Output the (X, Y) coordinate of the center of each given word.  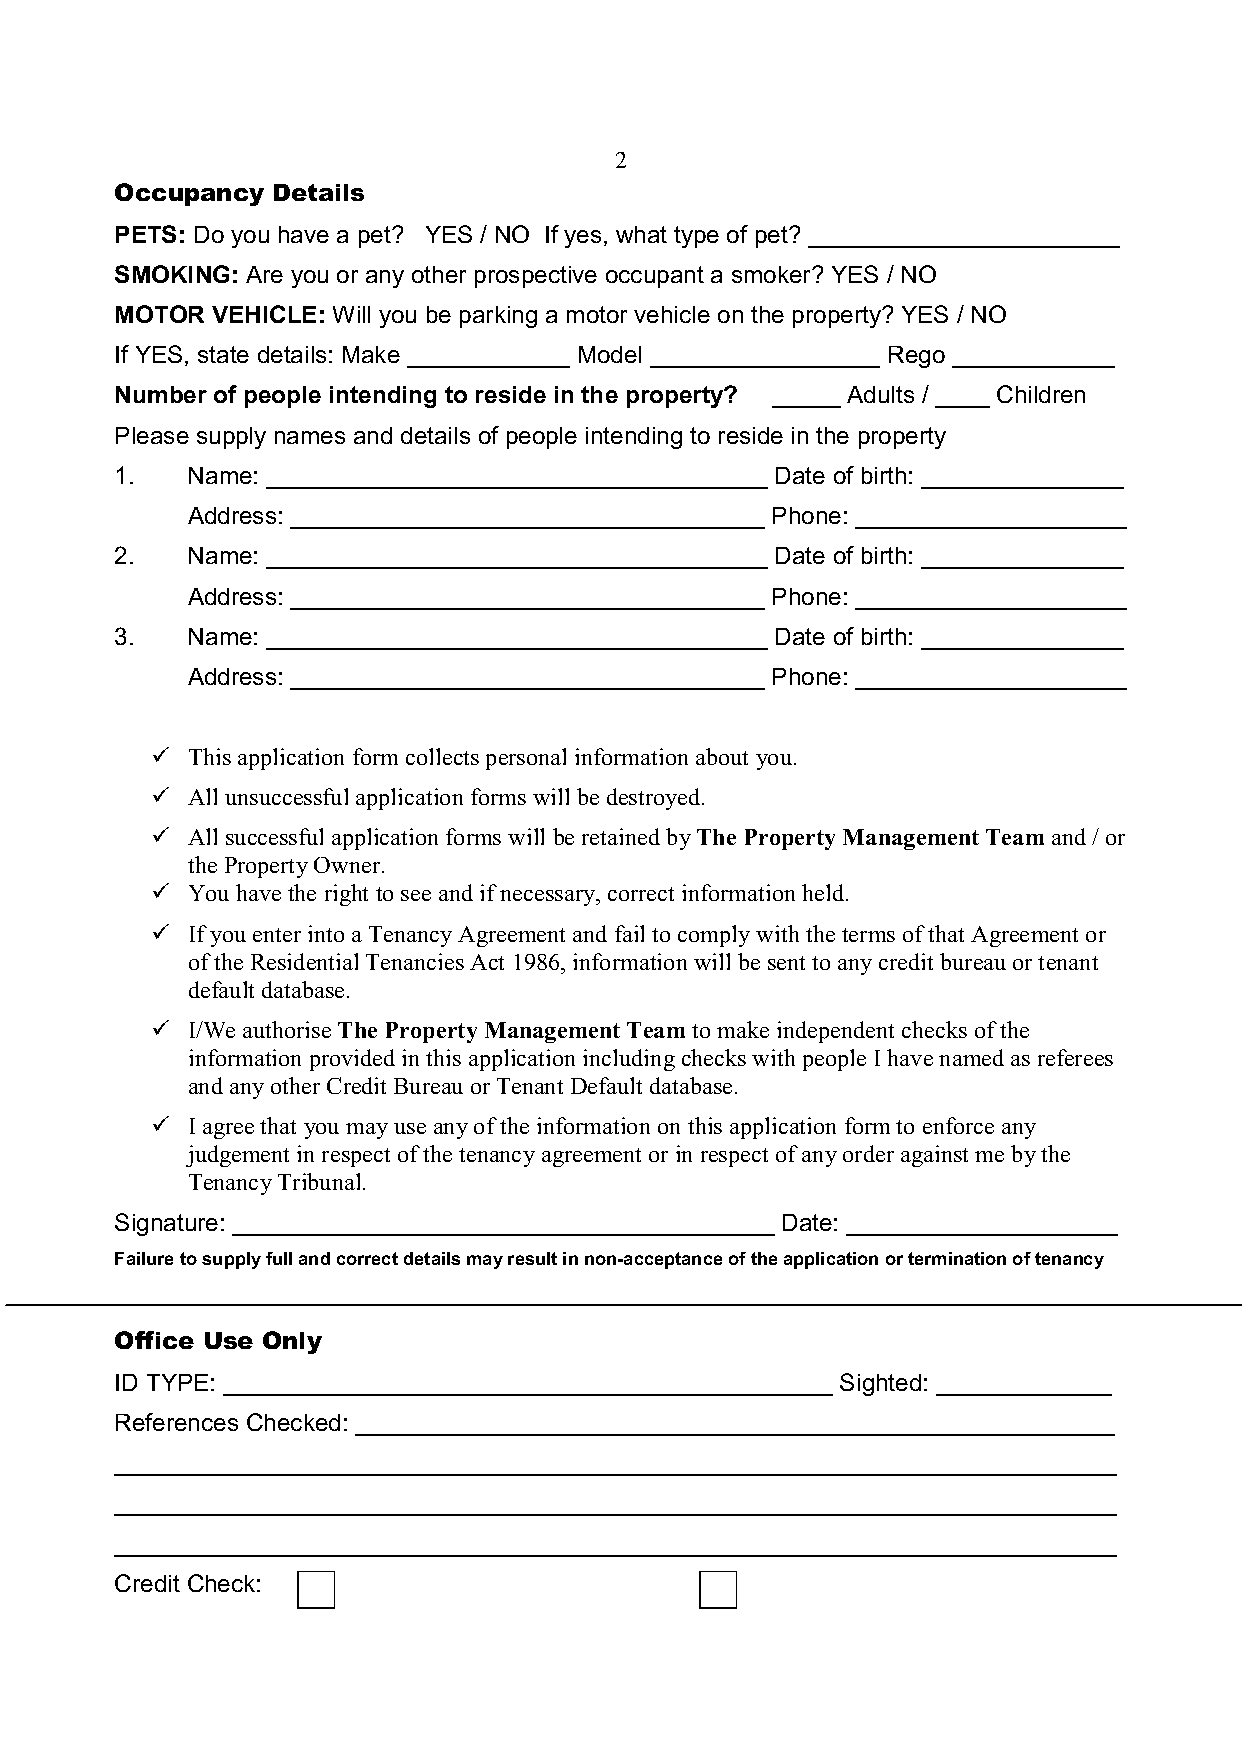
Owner (348, 865)
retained (621, 836)
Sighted (880, 1384)
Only (292, 1342)
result (532, 1258)
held (824, 892)
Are (264, 274)
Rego (917, 357)
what (641, 234)
